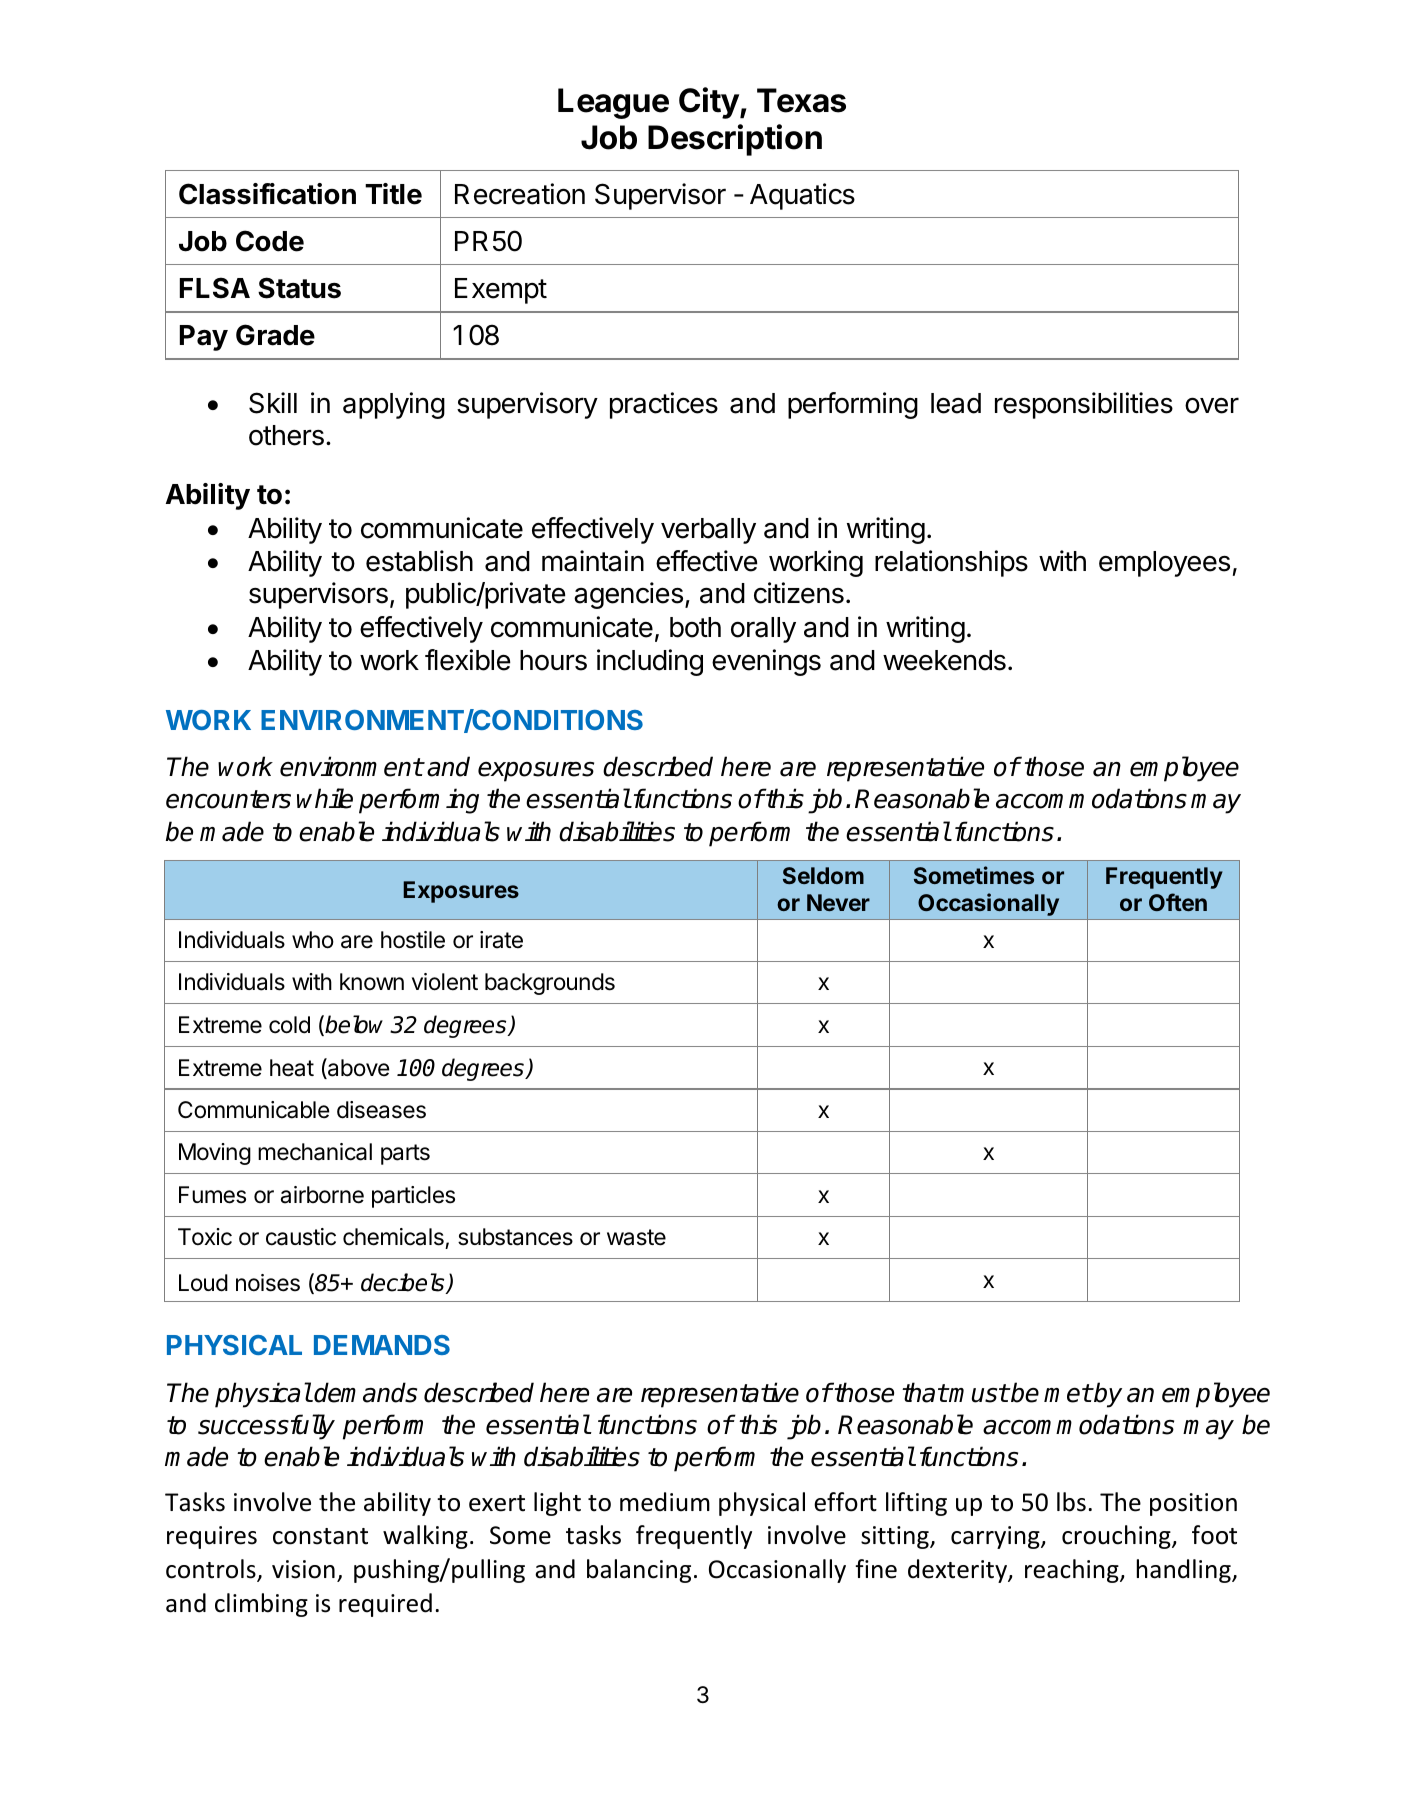 The width and height of the screenshot is (1404, 1817). Describe the element at coordinates (801, 100) in the screenshot. I see `Texas` at that location.
